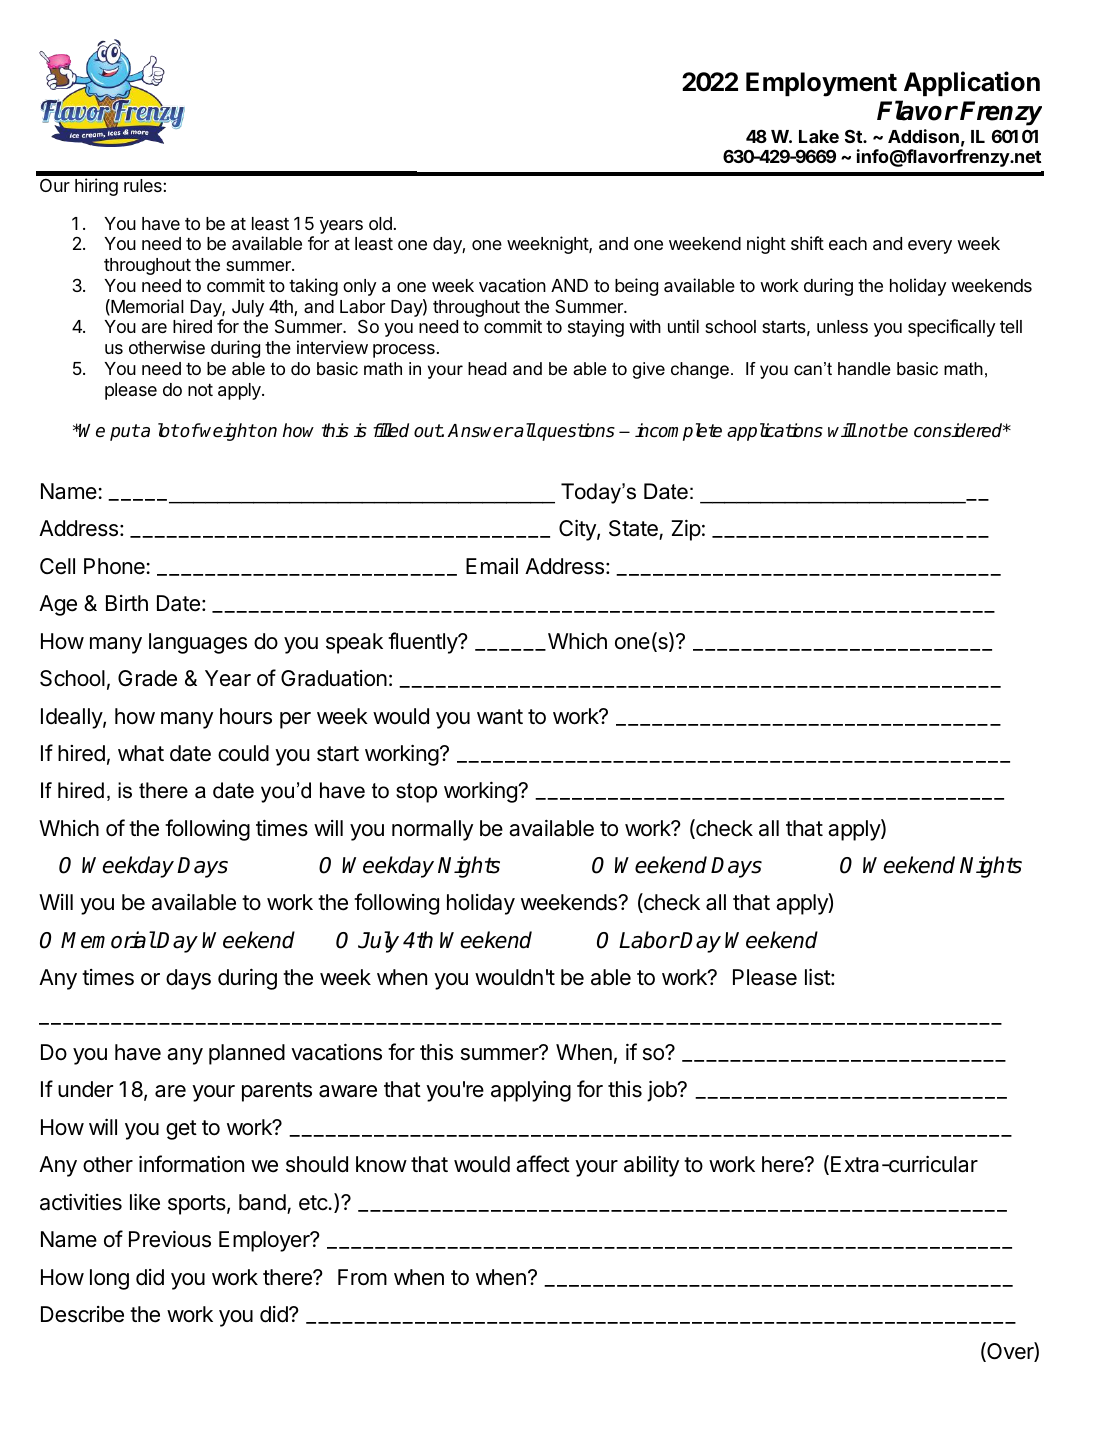  Describe the element at coordinates (686, 530) in the screenshot. I see `Zip` at that location.
